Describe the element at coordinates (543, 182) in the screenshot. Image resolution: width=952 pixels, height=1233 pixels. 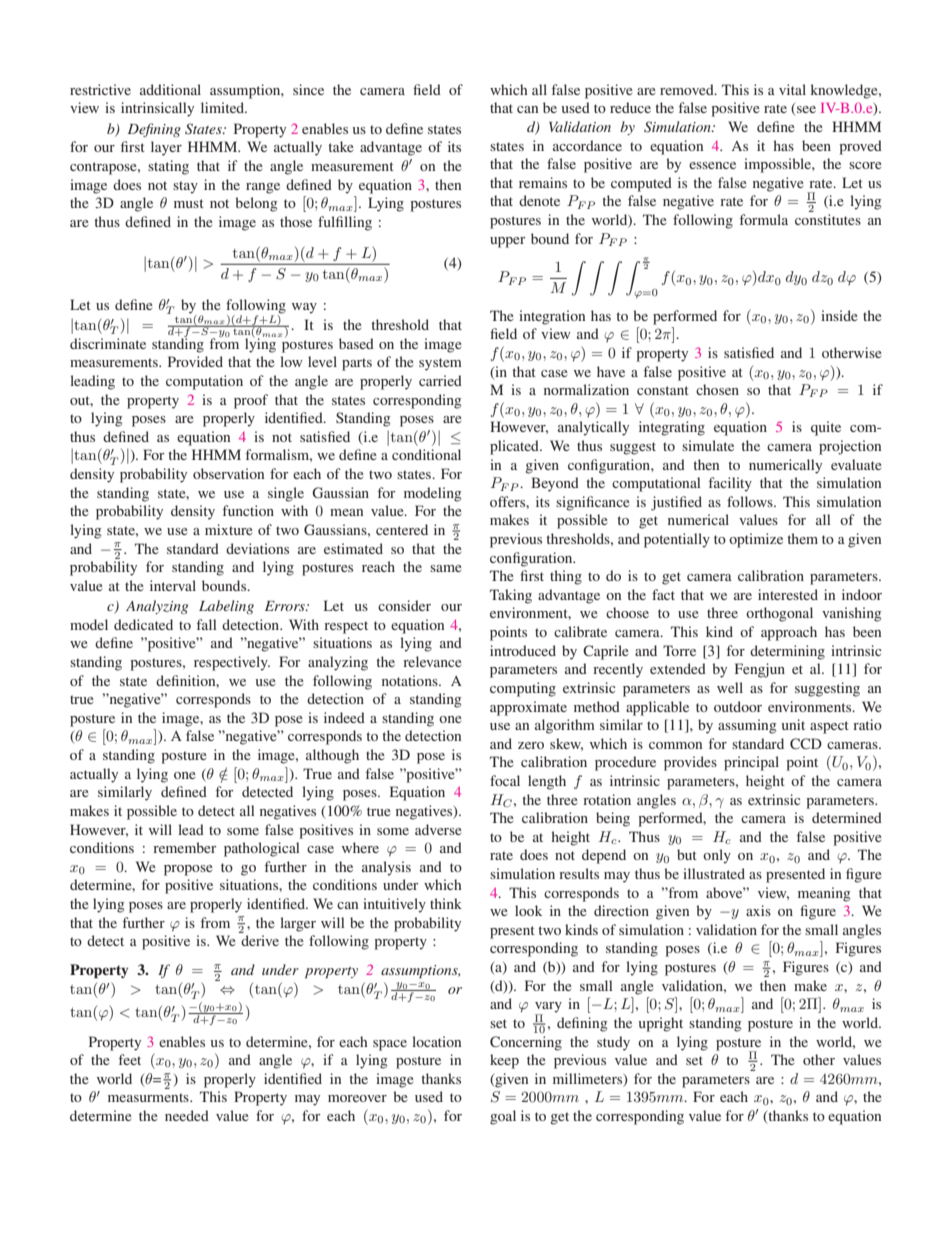
I see `remains` at that location.
